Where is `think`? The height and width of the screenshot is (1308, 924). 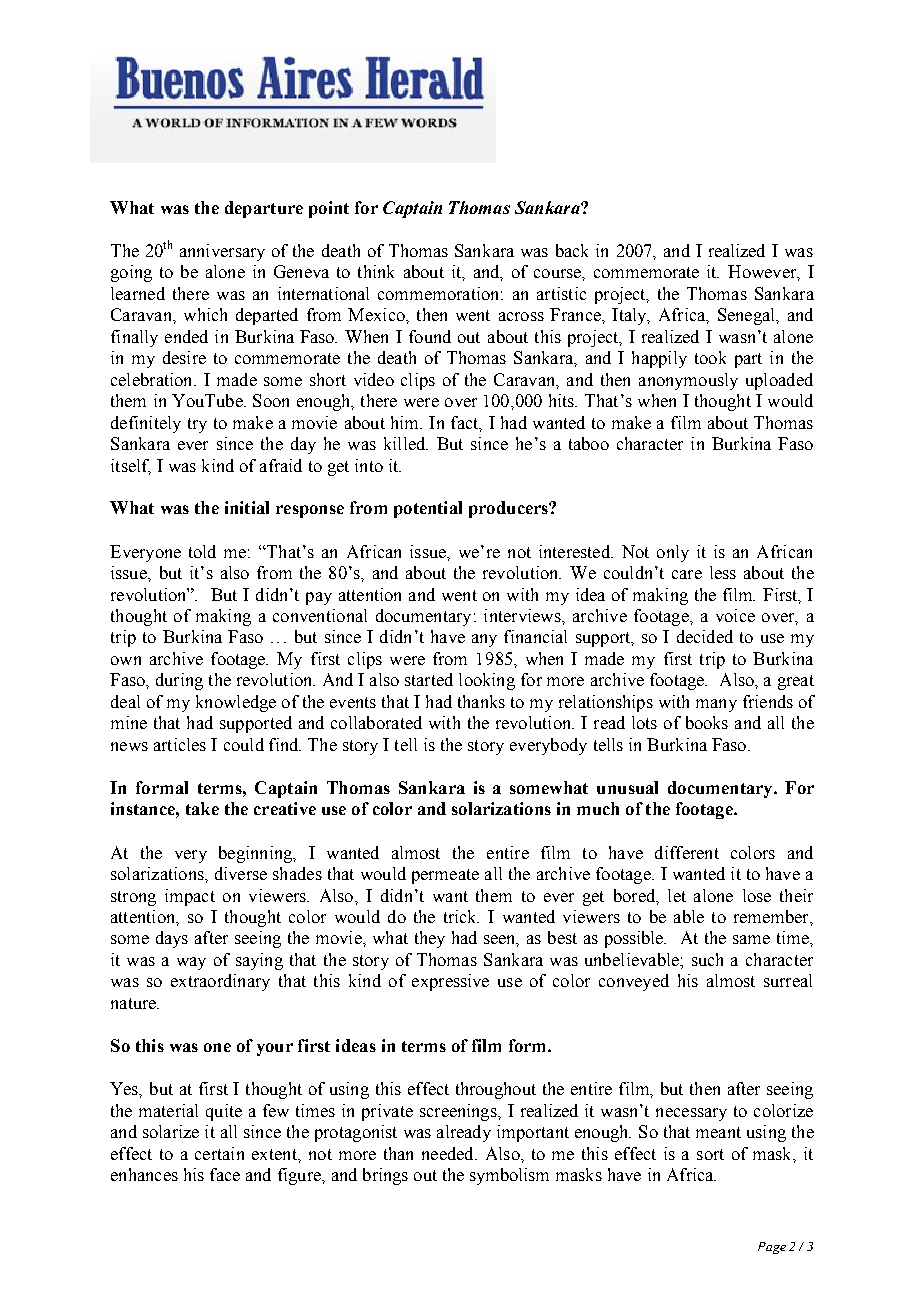 think is located at coordinates (376, 271).
